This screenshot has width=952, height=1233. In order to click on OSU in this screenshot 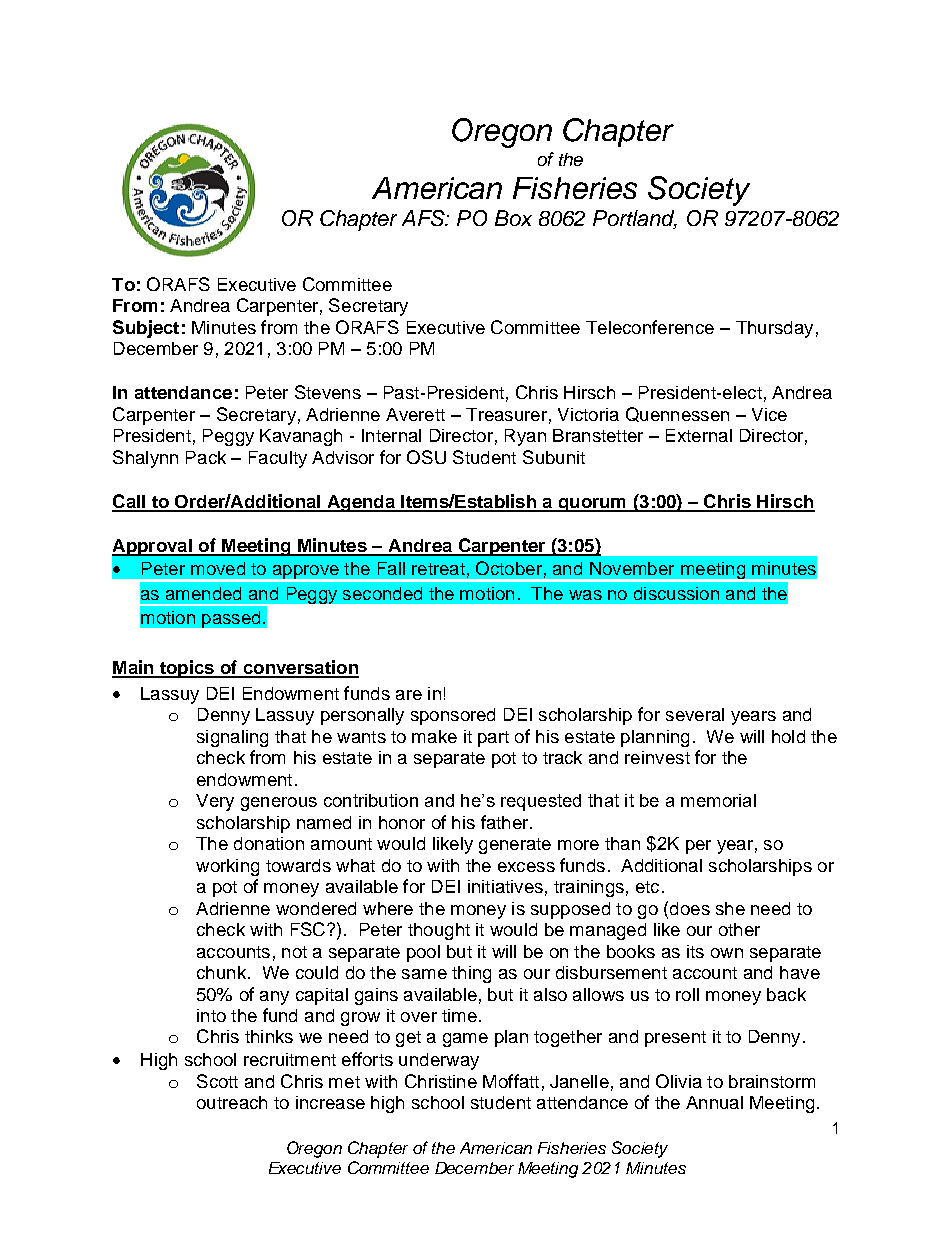, I will do `click(426, 457)`.
